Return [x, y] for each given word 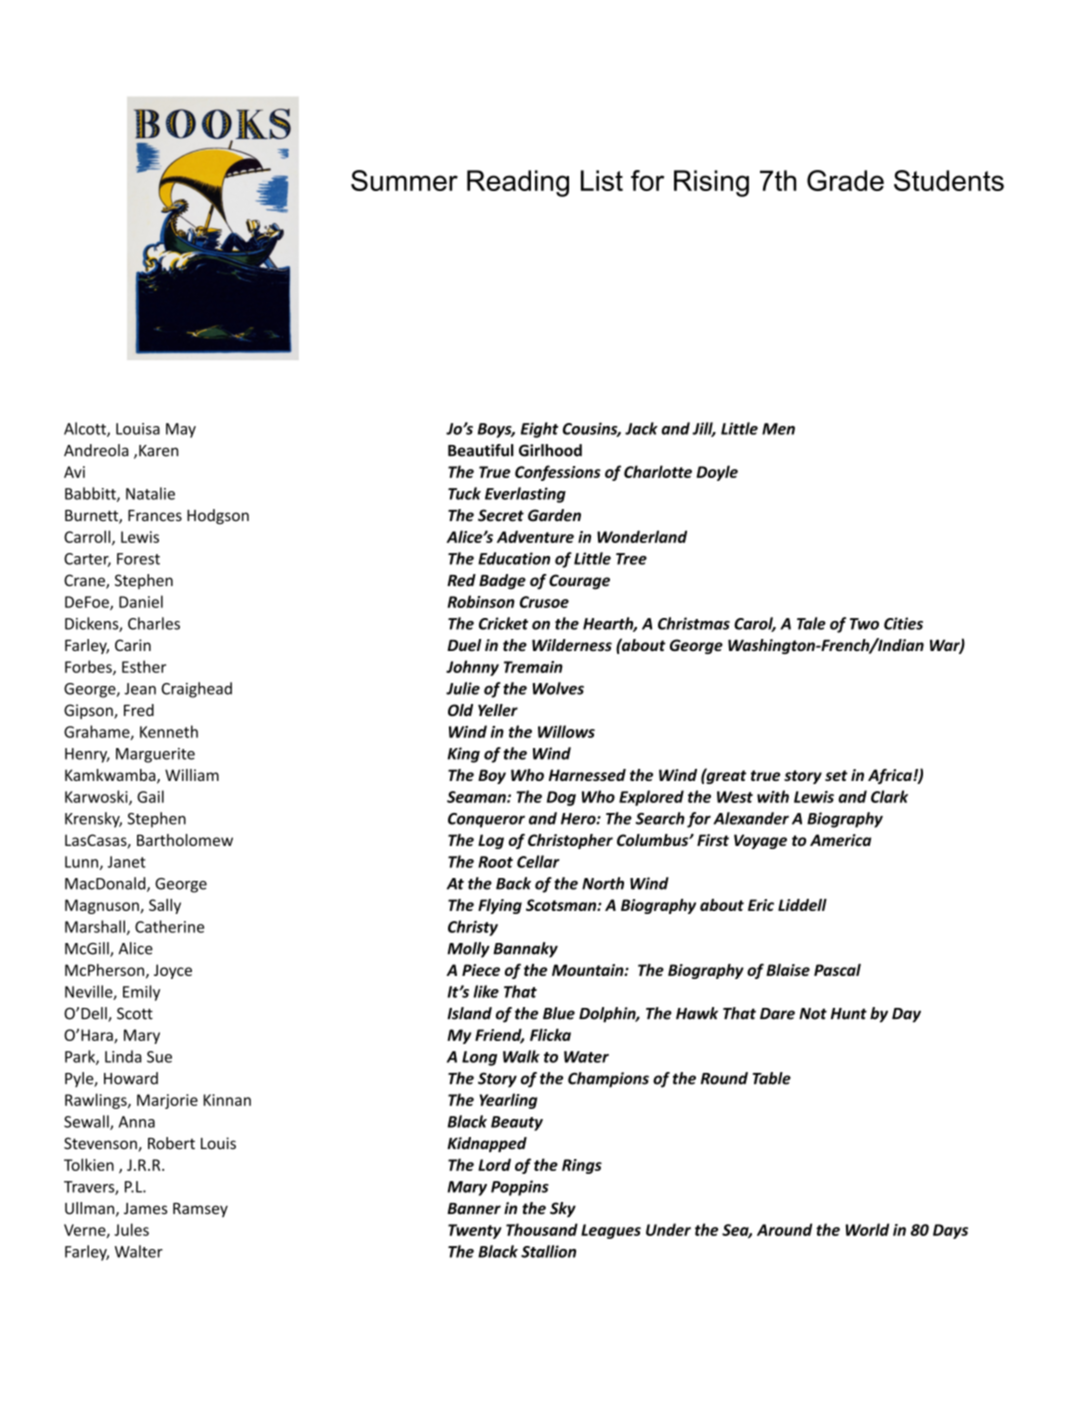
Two [864, 624]
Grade [845, 180]
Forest [138, 559]
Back [513, 883]
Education [514, 558]
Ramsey [200, 1210]
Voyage [760, 841]
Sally [165, 906]
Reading [518, 183]
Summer [404, 180]
